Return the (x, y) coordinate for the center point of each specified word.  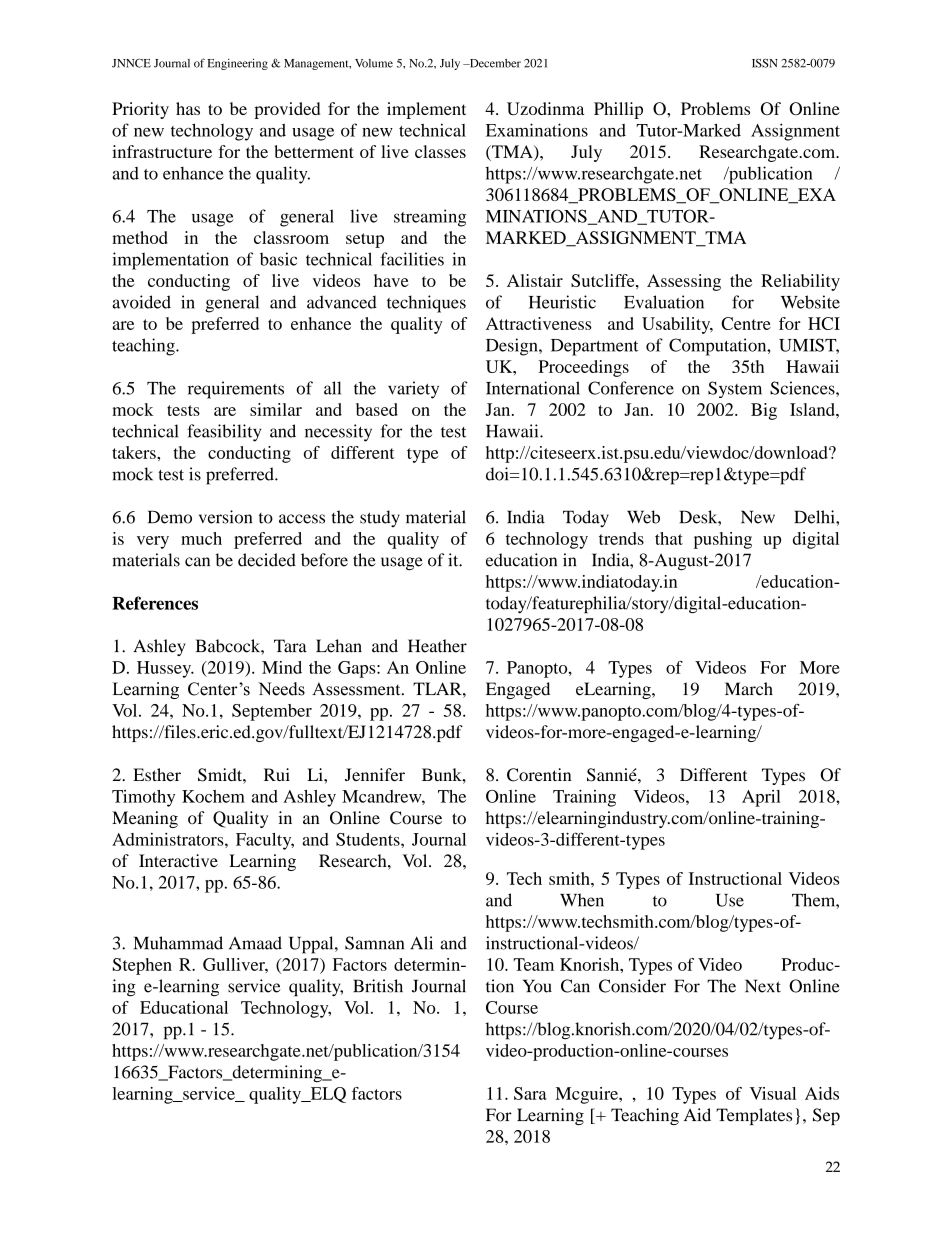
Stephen (142, 966)
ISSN (765, 63)
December (494, 63)
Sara (530, 1093)
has (188, 108)
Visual (773, 1093)
